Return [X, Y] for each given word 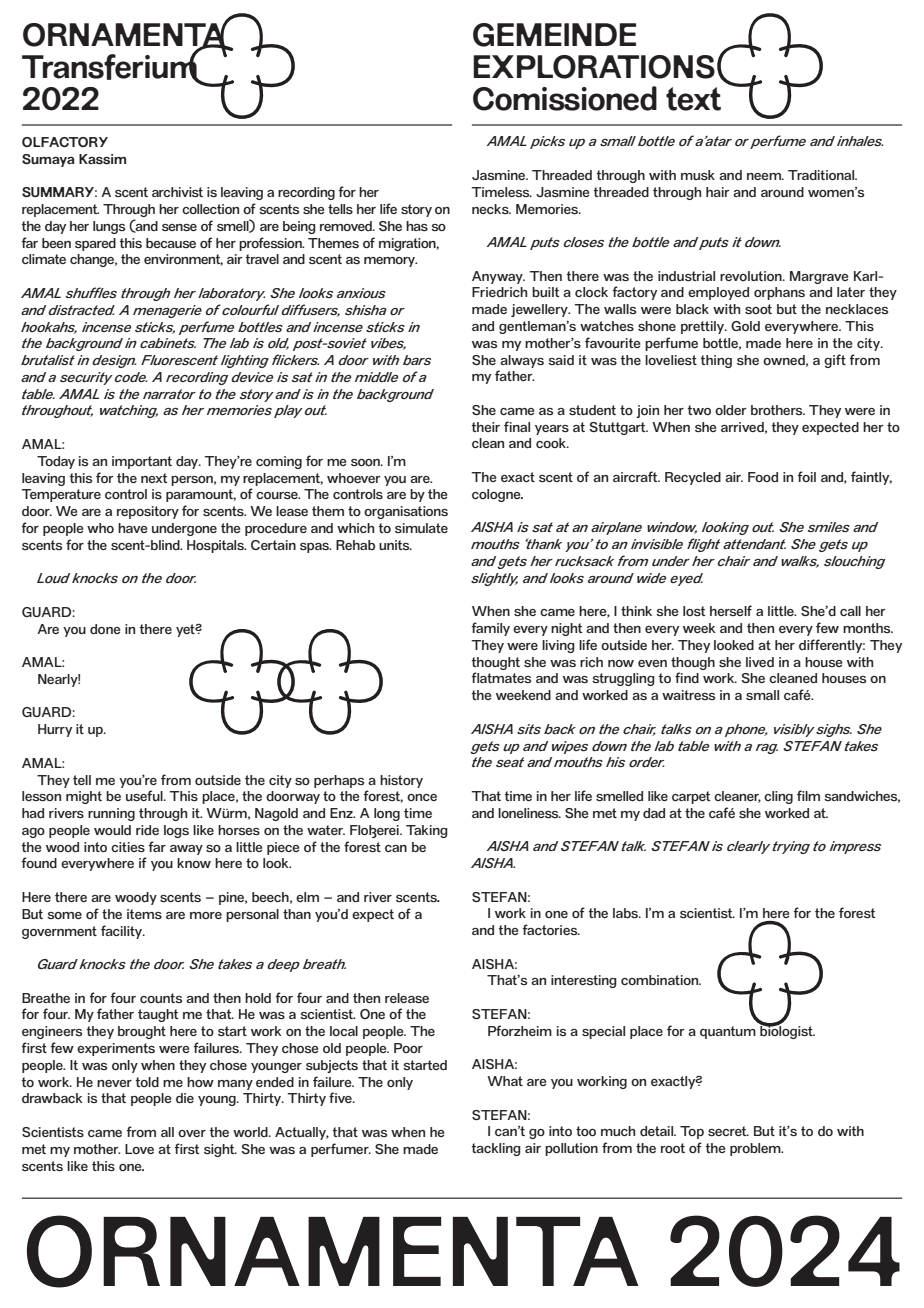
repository [148, 512]
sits [529, 729]
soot [758, 309]
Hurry [55, 730]
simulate [421, 528]
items [144, 914]
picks [547, 142]
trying [791, 847]
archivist [177, 192]
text [693, 99]
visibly [794, 730]
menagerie [167, 311]
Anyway [498, 277]
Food [763, 477]
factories [551, 929]
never [114, 1083]
